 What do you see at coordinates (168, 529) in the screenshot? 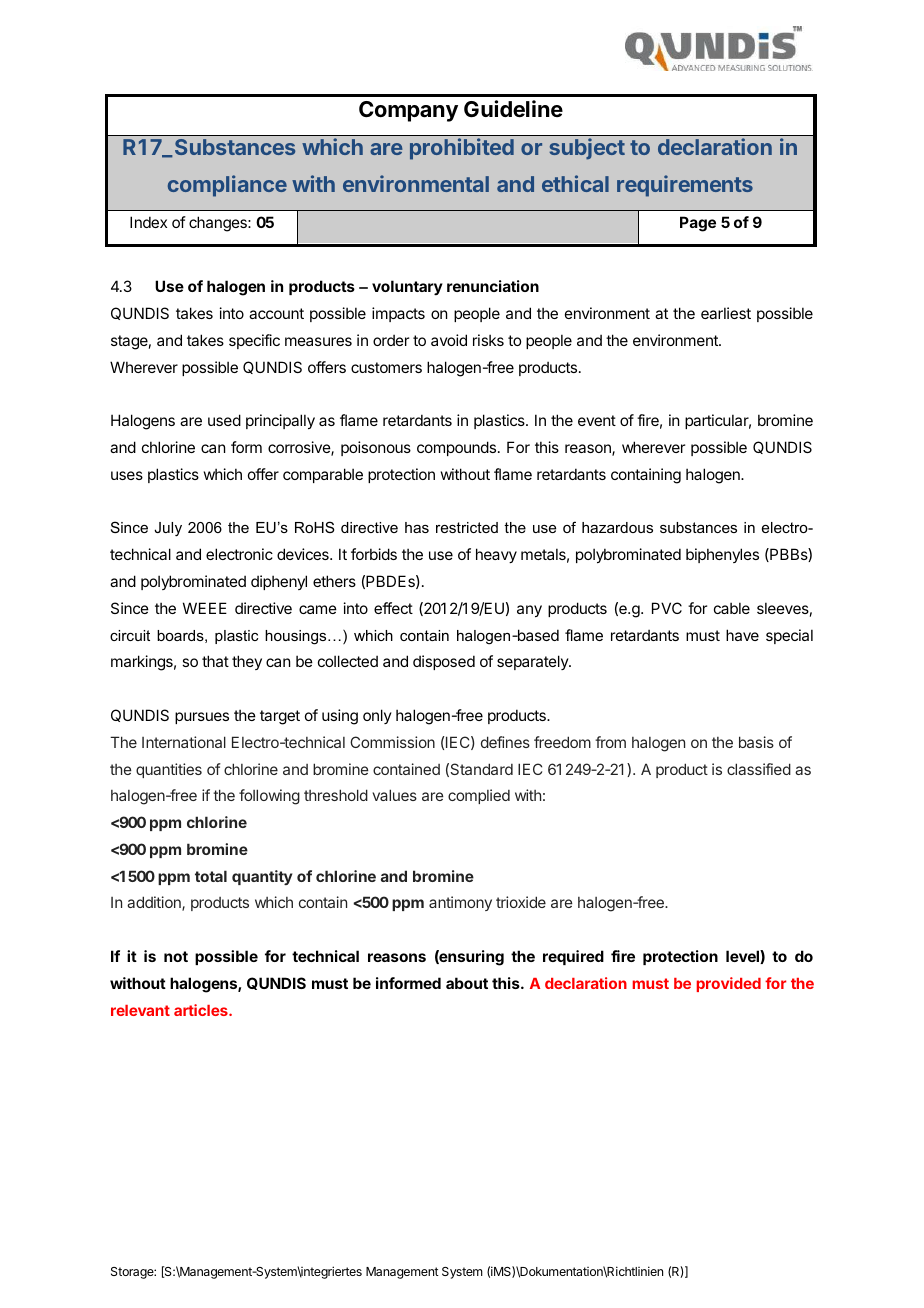
I see `July` at bounding box center [168, 529].
